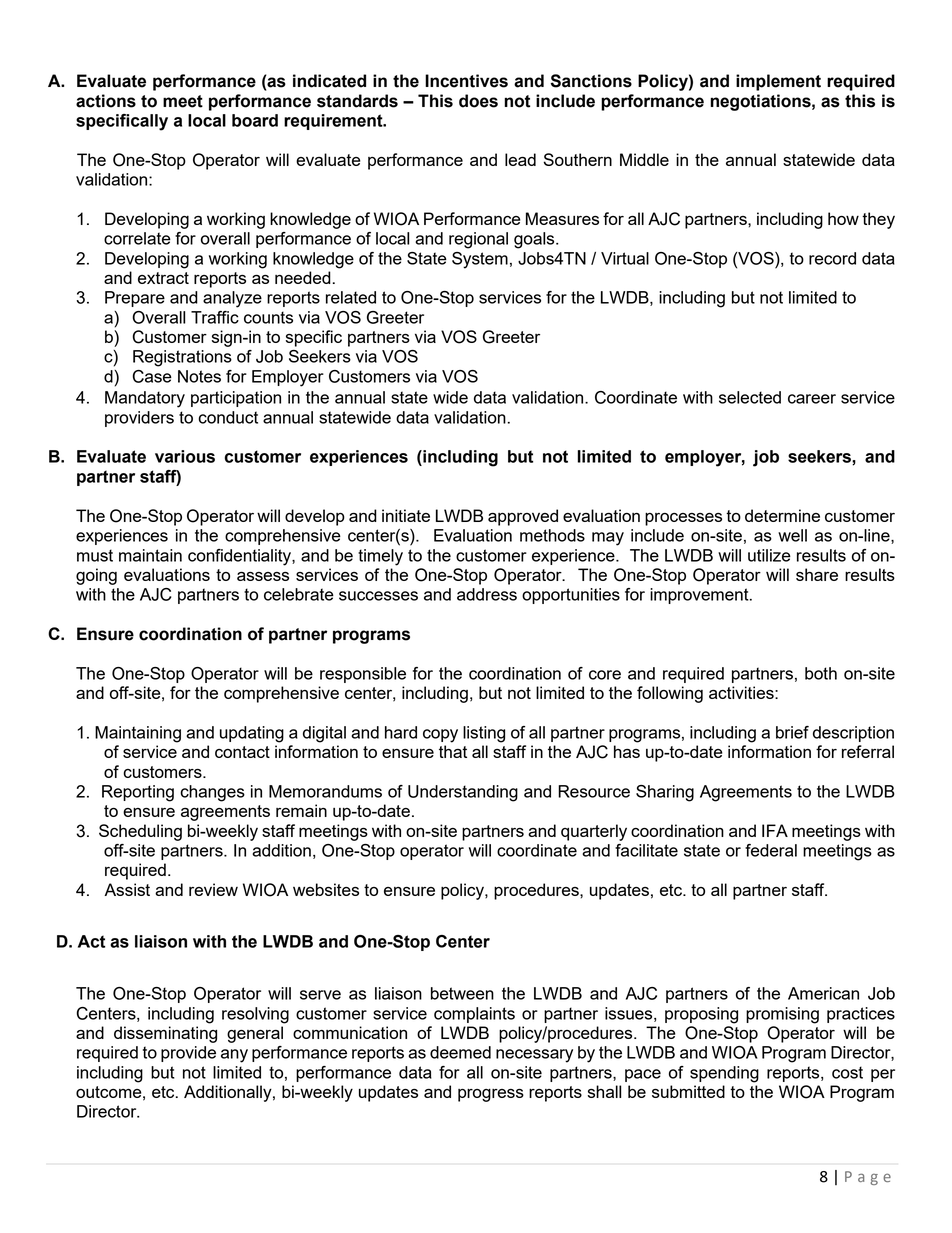 The image size is (952, 1233). Describe the element at coordinates (778, 82) in the page. I see `implement` at that location.
